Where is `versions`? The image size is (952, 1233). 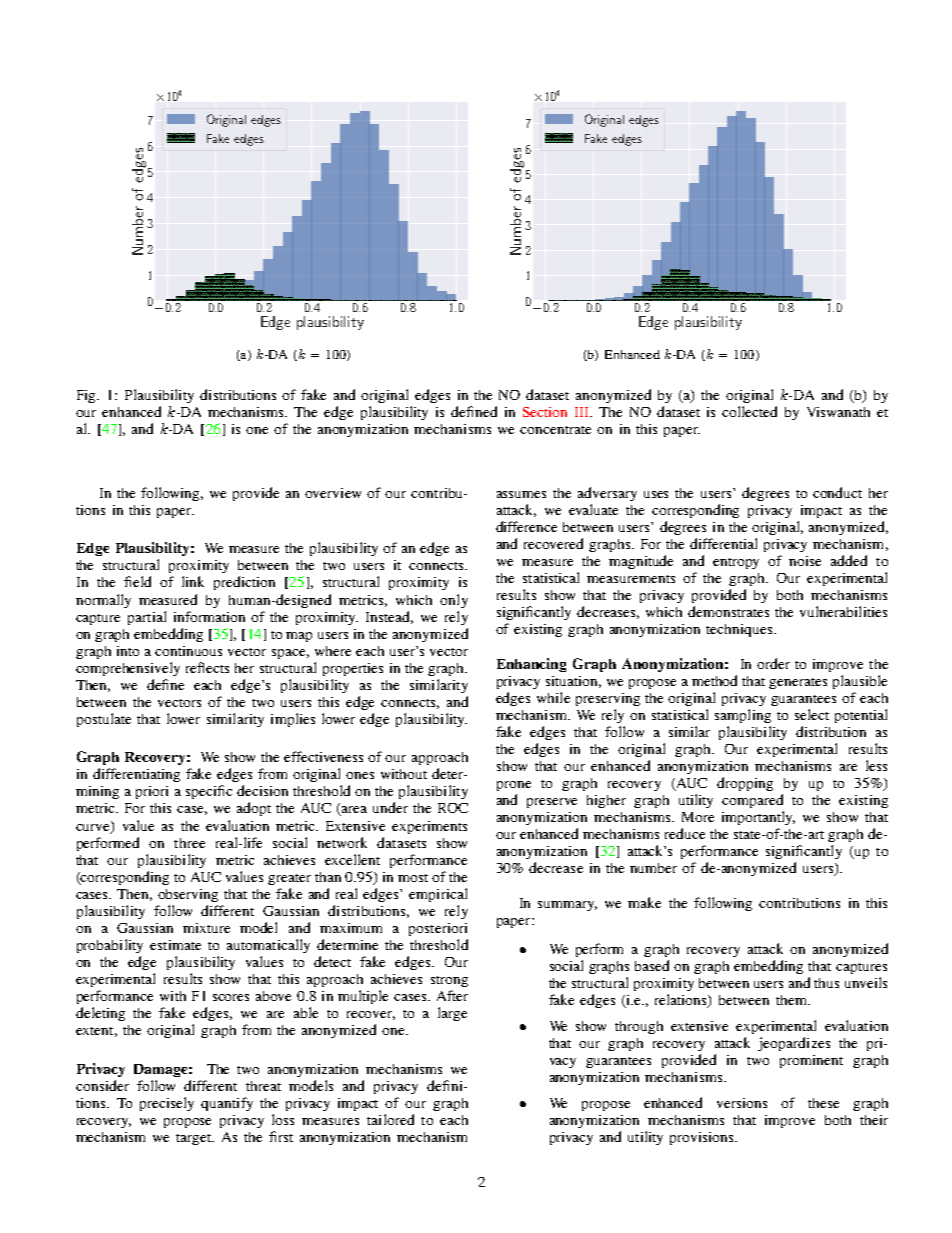 versions is located at coordinates (742, 1103).
